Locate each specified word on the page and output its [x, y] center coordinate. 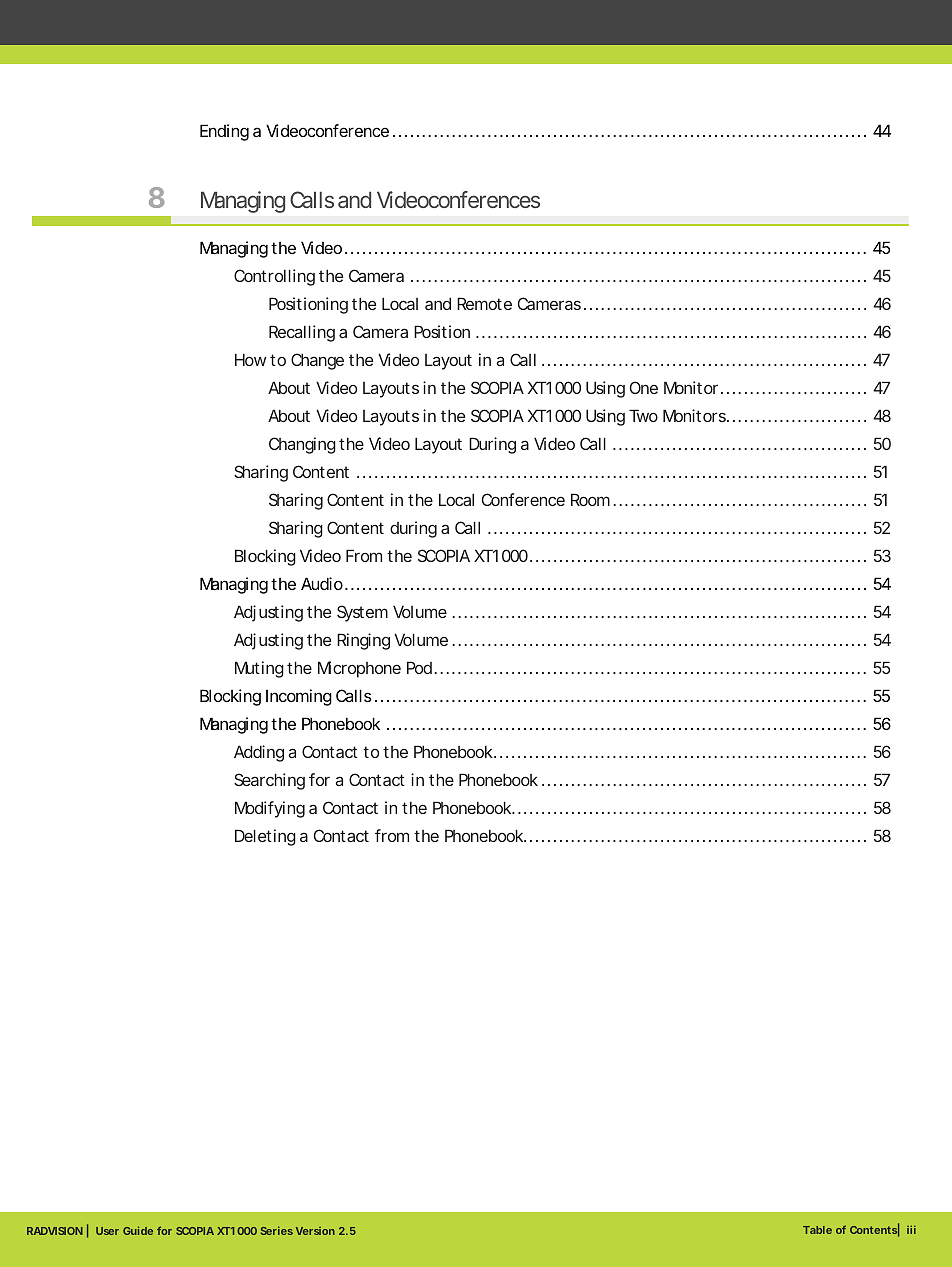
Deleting [265, 837]
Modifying [270, 809]
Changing [302, 445]
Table [817, 1230]
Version [315, 1231]
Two [643, 415]
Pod [419, 667]
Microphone [359, 669]
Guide [138, 1230]
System [362, 613]
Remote [484, 303]
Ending [224, 132]
